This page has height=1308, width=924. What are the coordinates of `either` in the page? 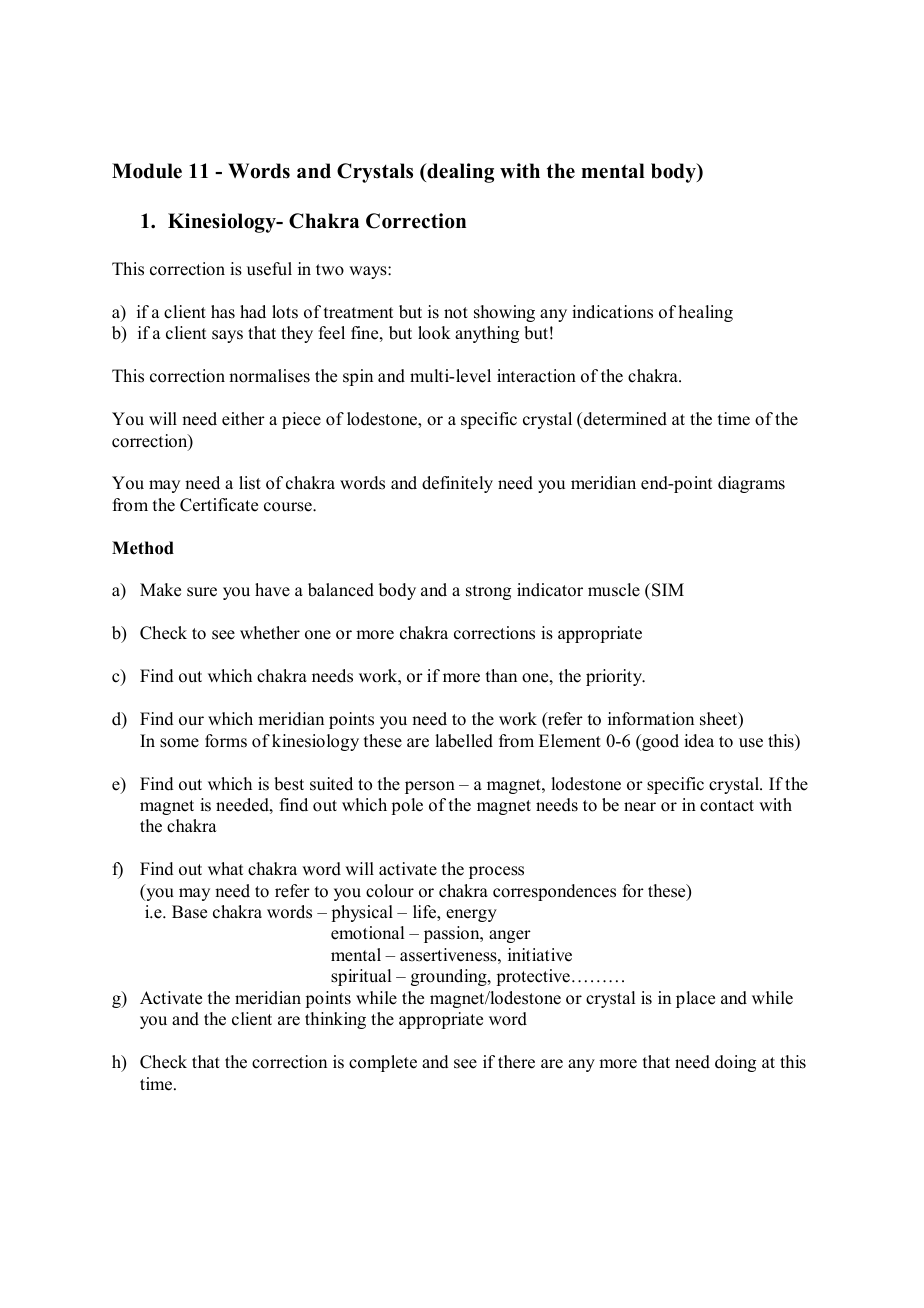 It's located at (243, 419).
